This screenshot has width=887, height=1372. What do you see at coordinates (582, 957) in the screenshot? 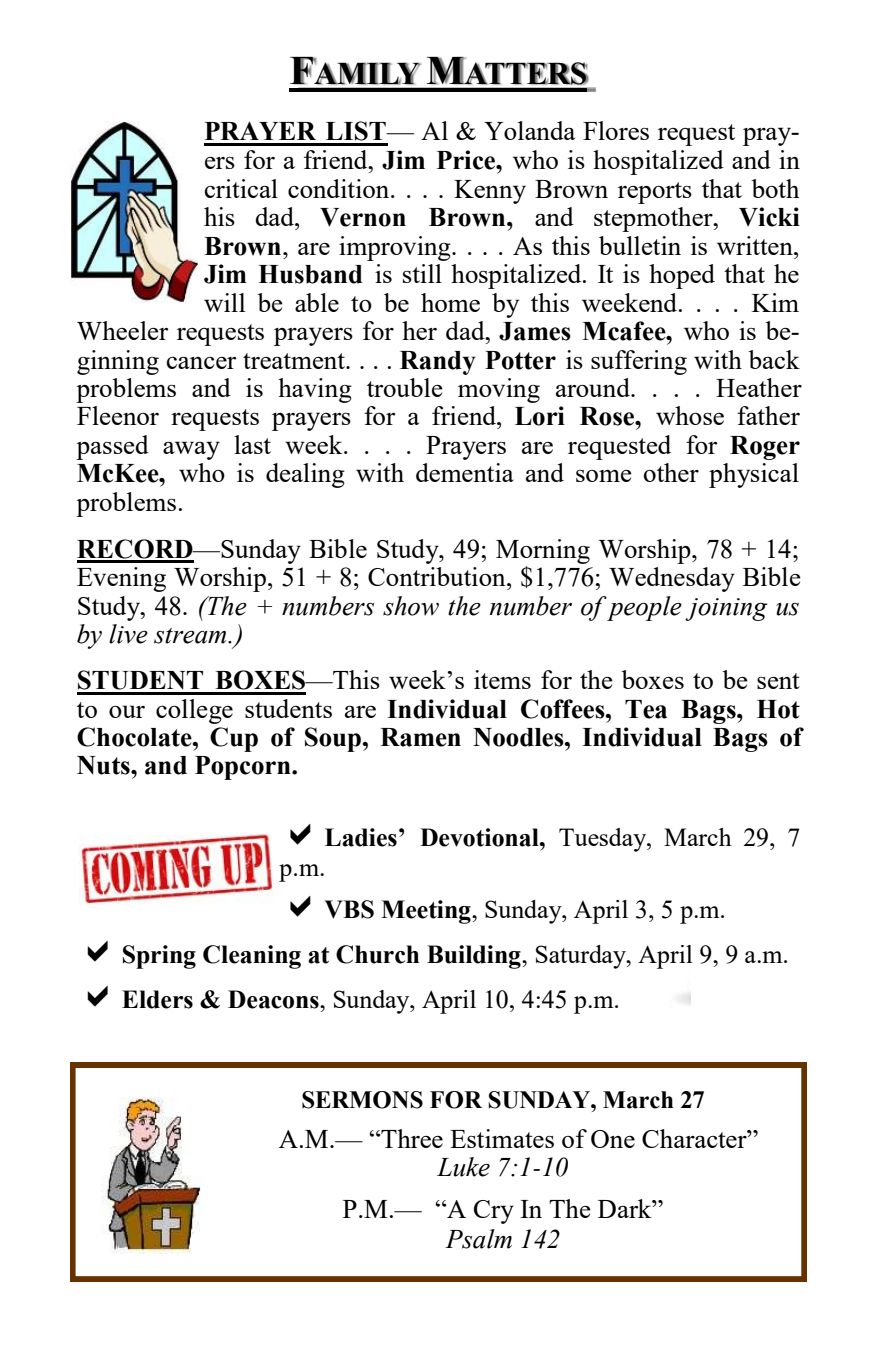
I see `Saturday` at bounding box center [582, 957].
